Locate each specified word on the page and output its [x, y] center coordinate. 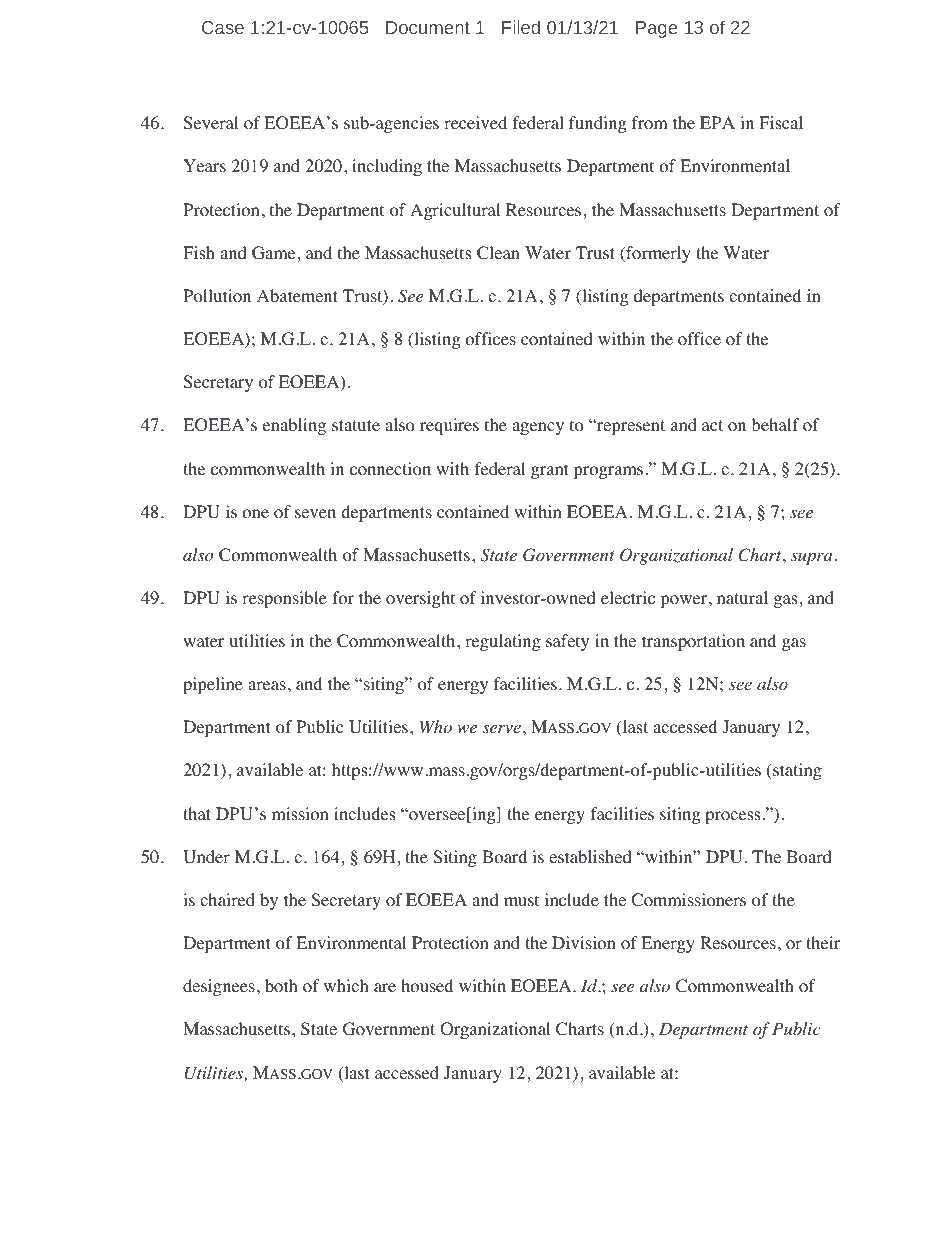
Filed [521, 27]
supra [811, 558]
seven [315, 513]
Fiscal [781, 122]
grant [549, 471]
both [281, 986]
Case [223, 27]
